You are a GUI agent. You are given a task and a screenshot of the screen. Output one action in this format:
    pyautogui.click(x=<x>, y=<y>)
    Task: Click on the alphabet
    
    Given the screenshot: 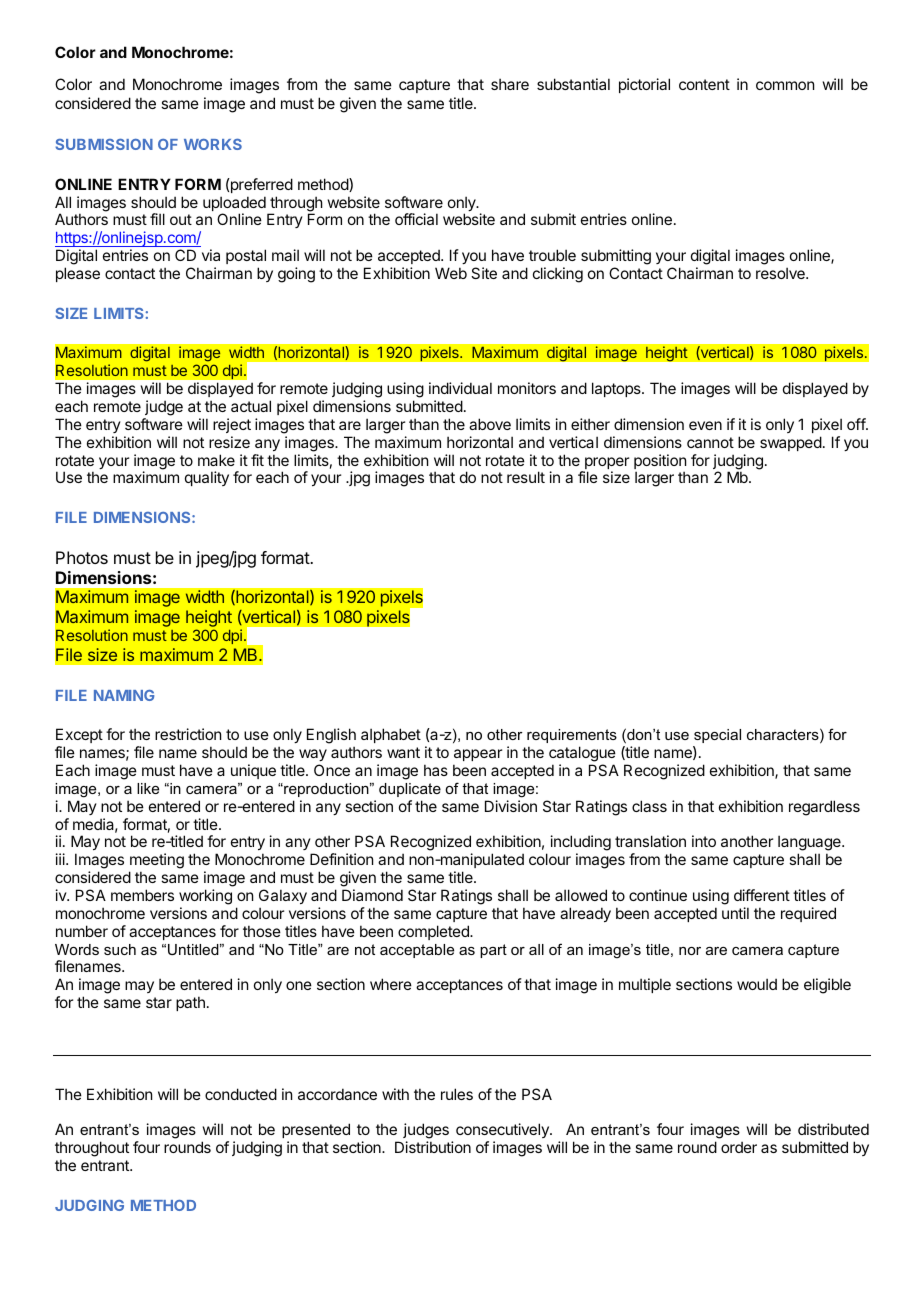 What is the action you would take?
    pyautogui.click(x=391, y=735)
